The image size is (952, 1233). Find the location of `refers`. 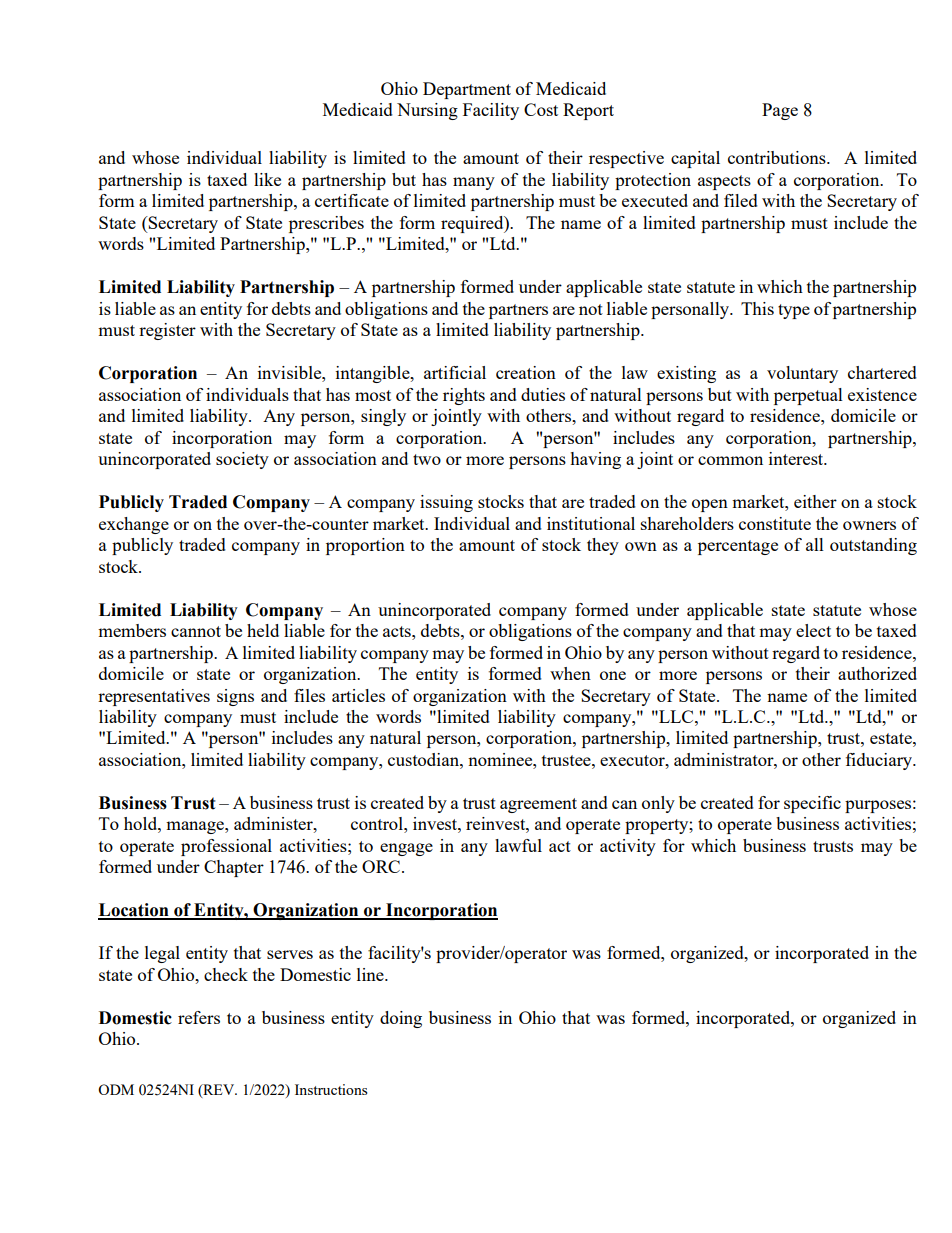

refers is located at coordinates (199, 1017).
